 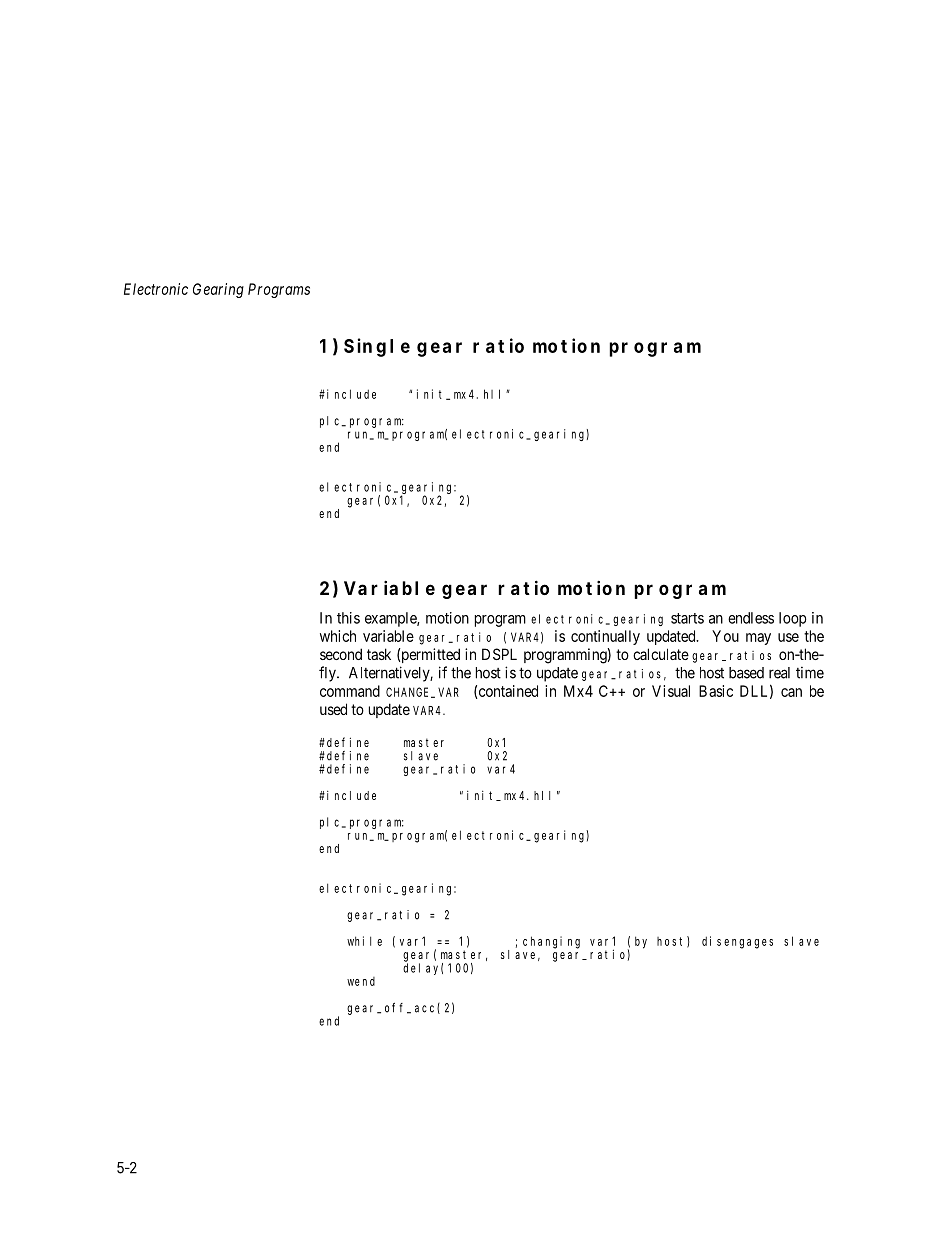 What do you see at coordinates (793, 619) in the page?
I see `loop` at bounding box center [793, 619].
